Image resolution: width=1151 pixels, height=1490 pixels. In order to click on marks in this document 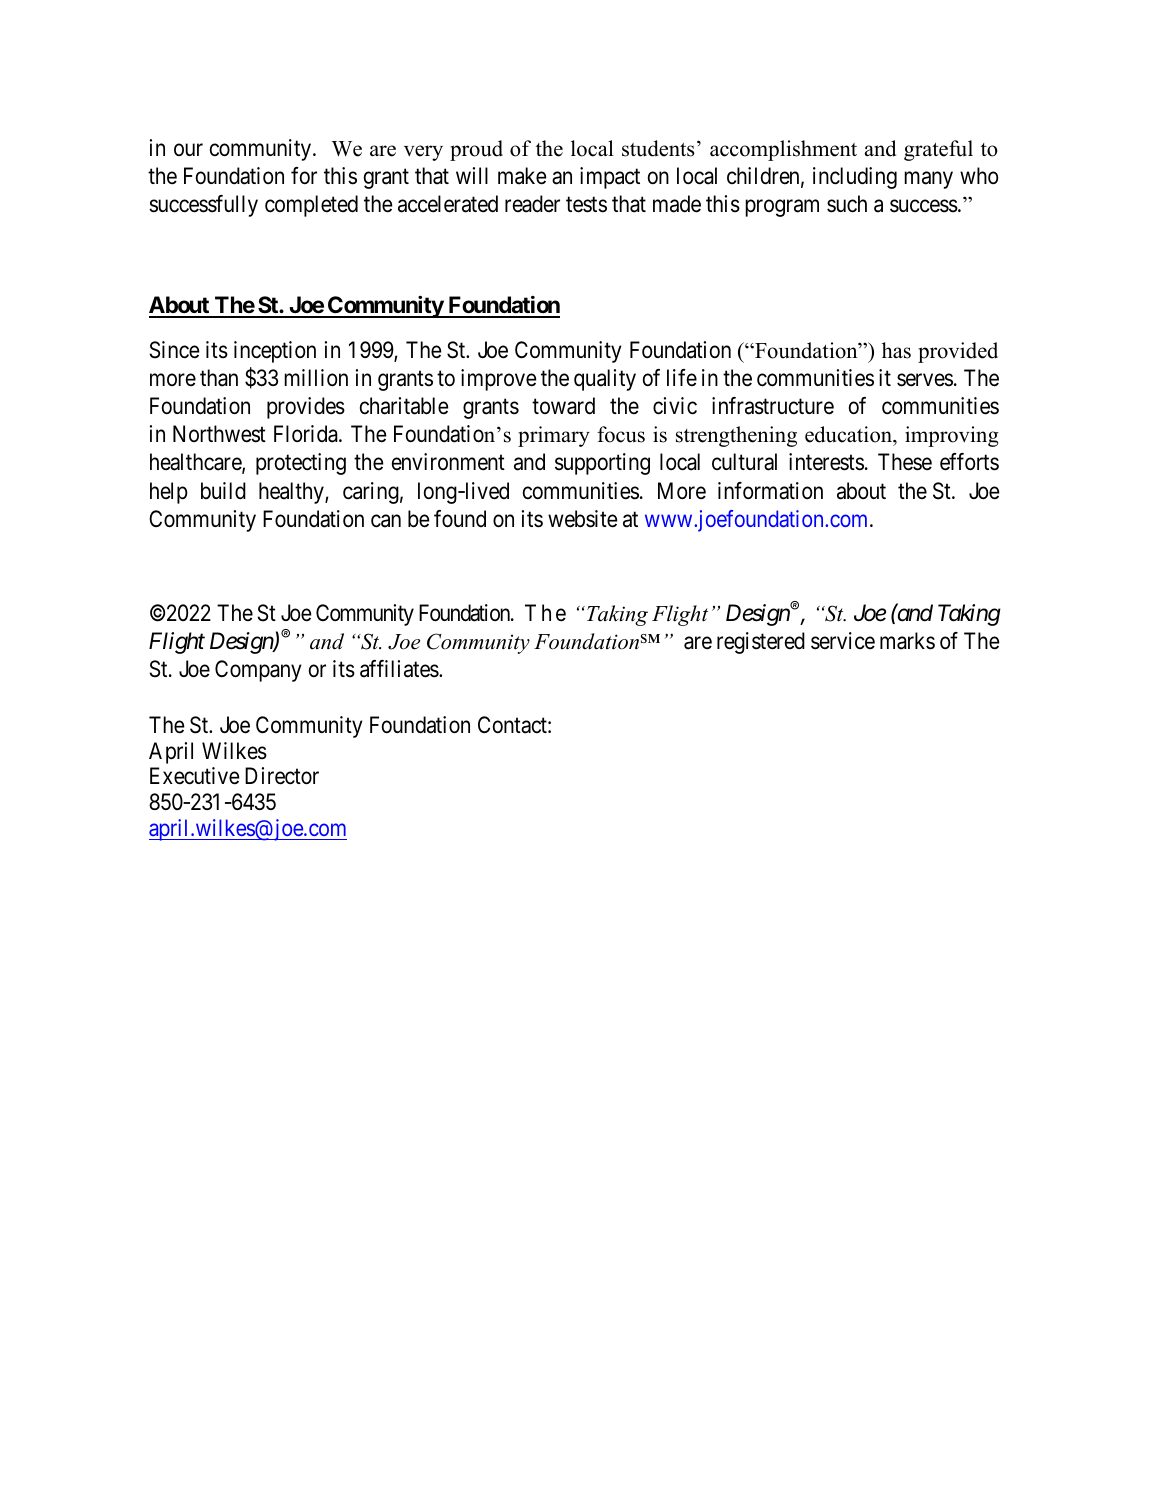, I will do `click(907, 641)`.
